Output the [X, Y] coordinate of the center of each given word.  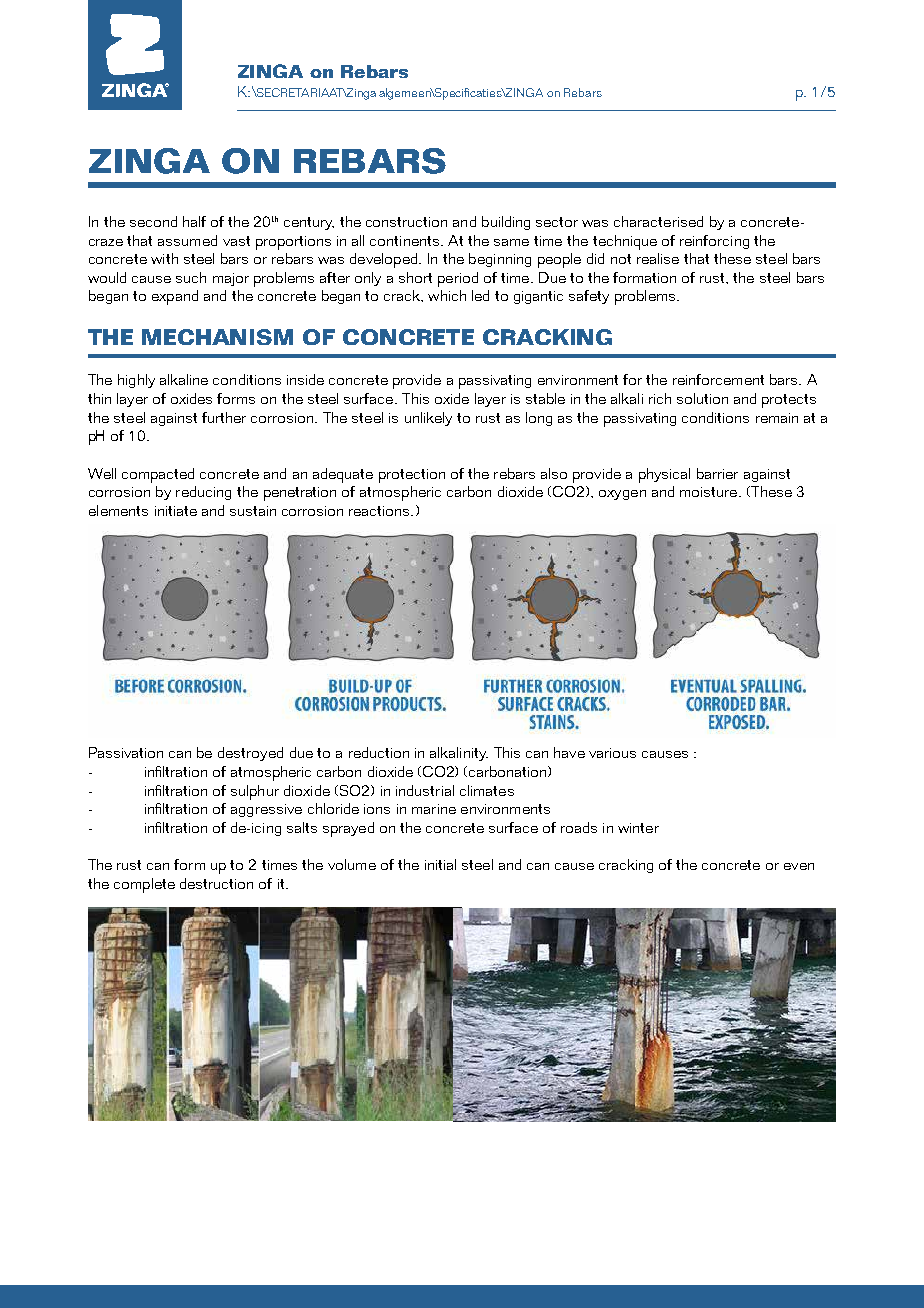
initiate [176, 511]
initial [440, 864]
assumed [187, 240]
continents [404, 241]
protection [412, 476]
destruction [216, 883]
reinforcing [714, 242]
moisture [710, 492]
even [799, 866]
